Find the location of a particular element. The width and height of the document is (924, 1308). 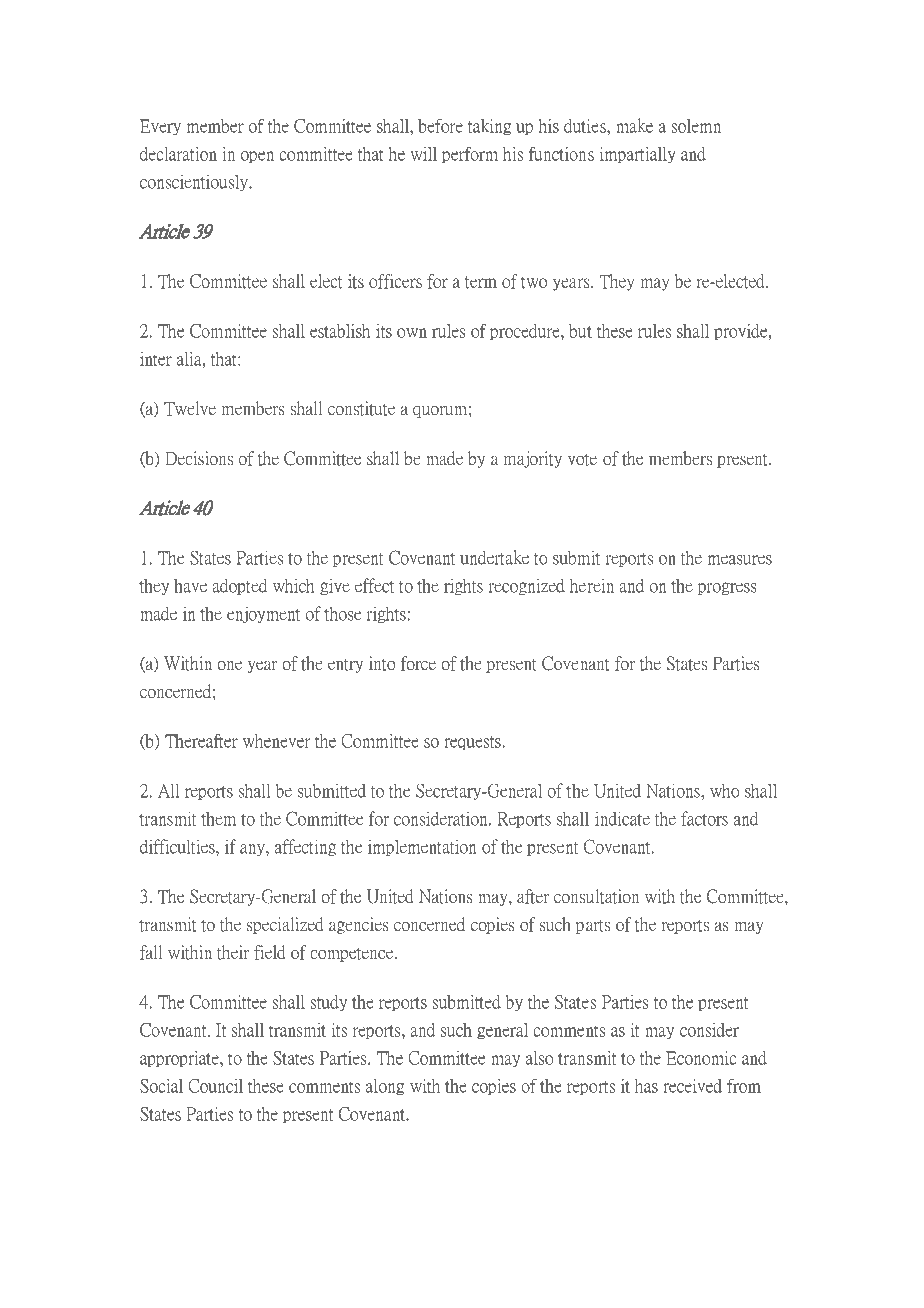

adopted is located at coordinates (239, 586).
